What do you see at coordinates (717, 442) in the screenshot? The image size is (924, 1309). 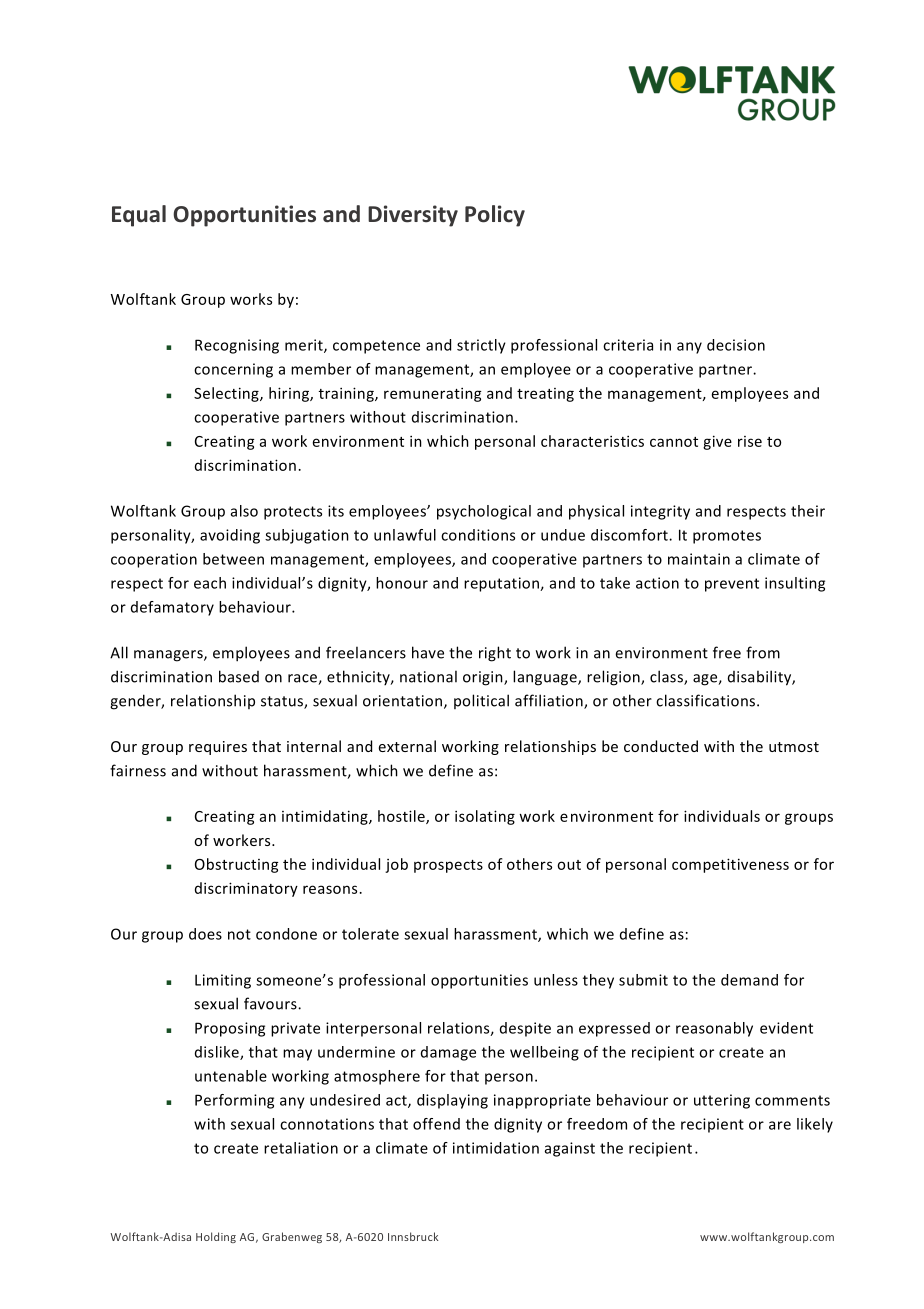 I see `give` at bounding box center [717, 442].
